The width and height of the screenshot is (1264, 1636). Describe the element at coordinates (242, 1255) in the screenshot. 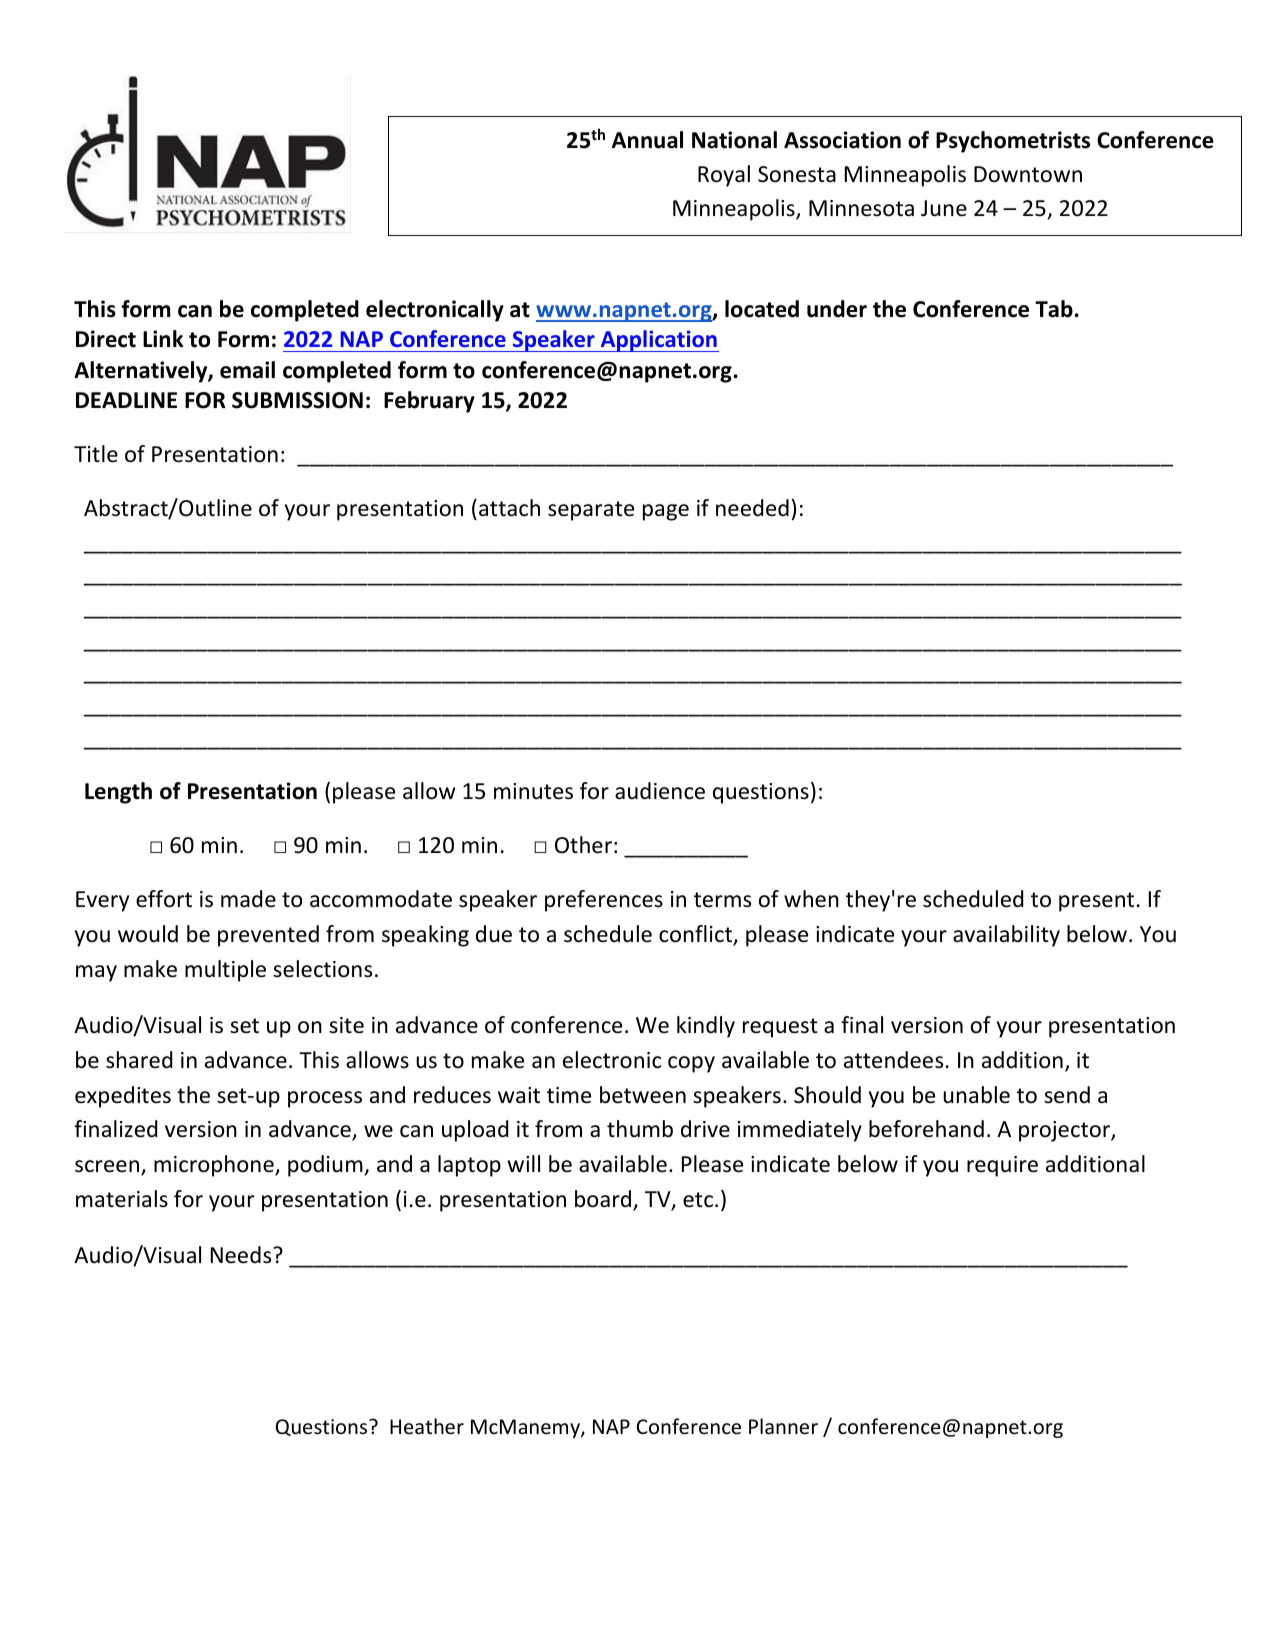

I see `Needs` at that location.
